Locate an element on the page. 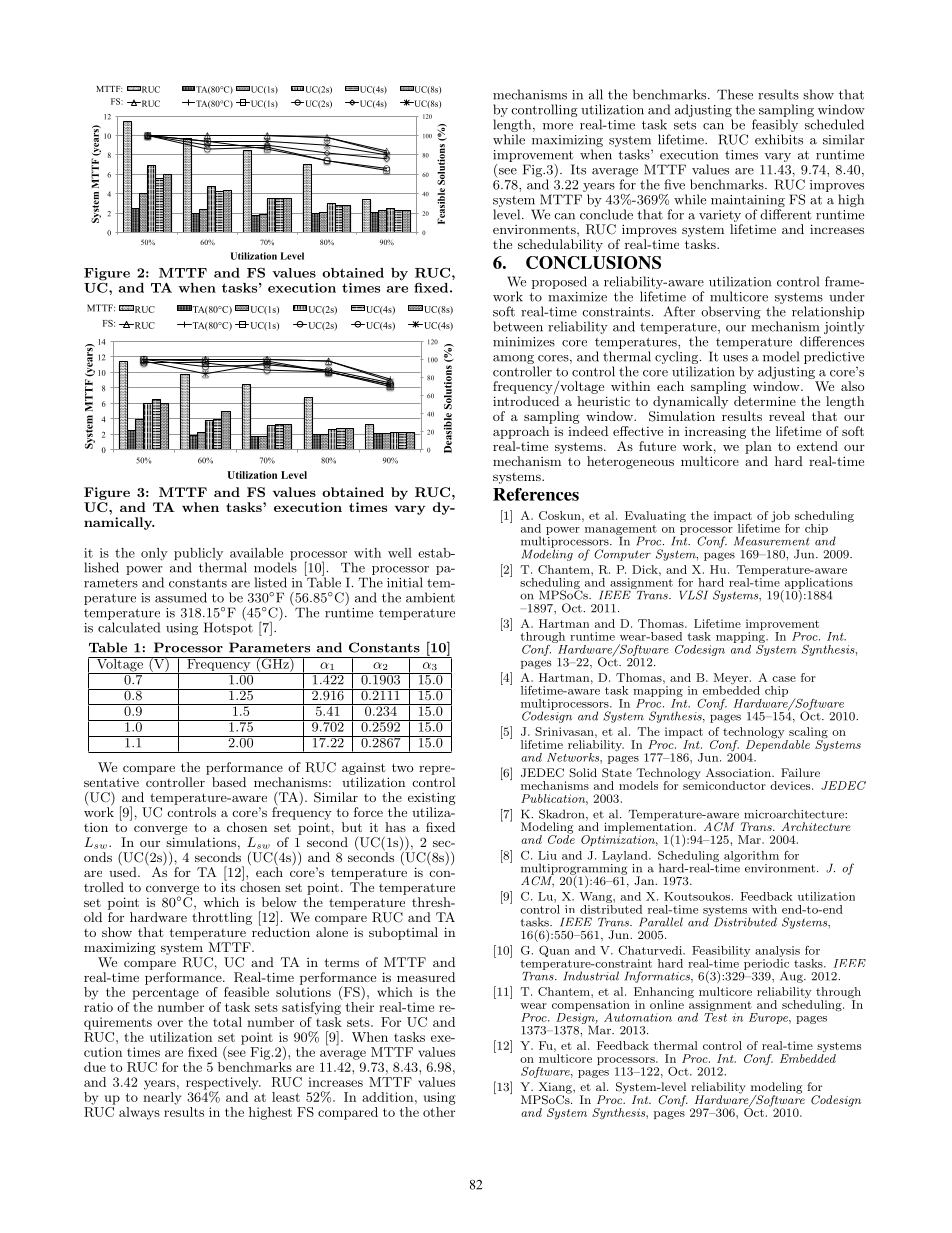 This image has width=952, height=1233. more is located at coordinates (558, 126).
